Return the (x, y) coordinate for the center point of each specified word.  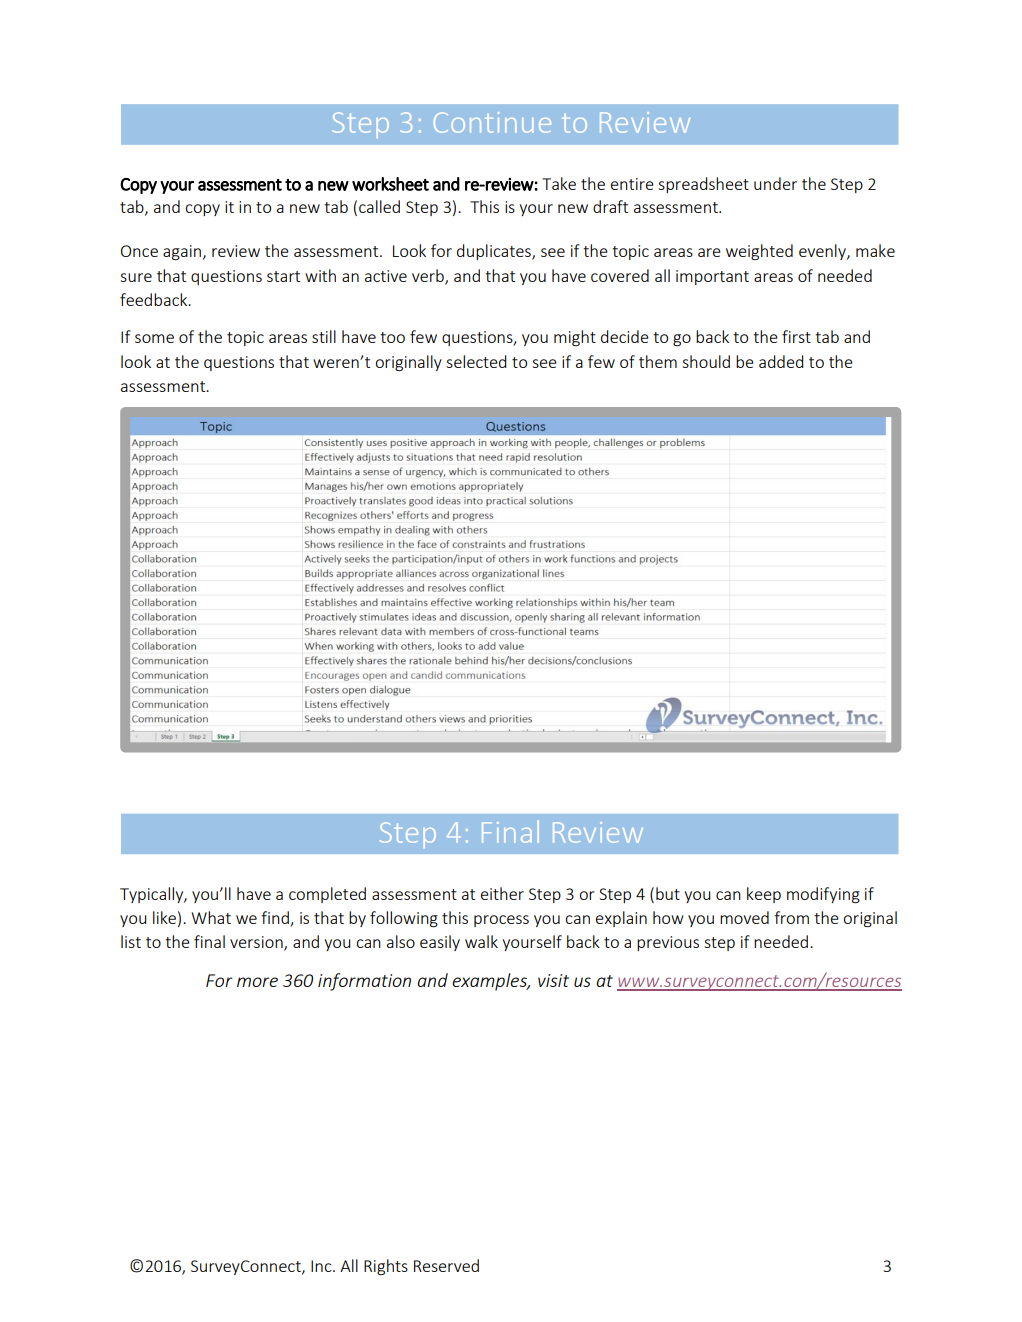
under (775, 183)
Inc (322, 1266)
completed (327, 895)
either (502, 893)
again (182, 252)
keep (764, 895)
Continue (492, 122)
